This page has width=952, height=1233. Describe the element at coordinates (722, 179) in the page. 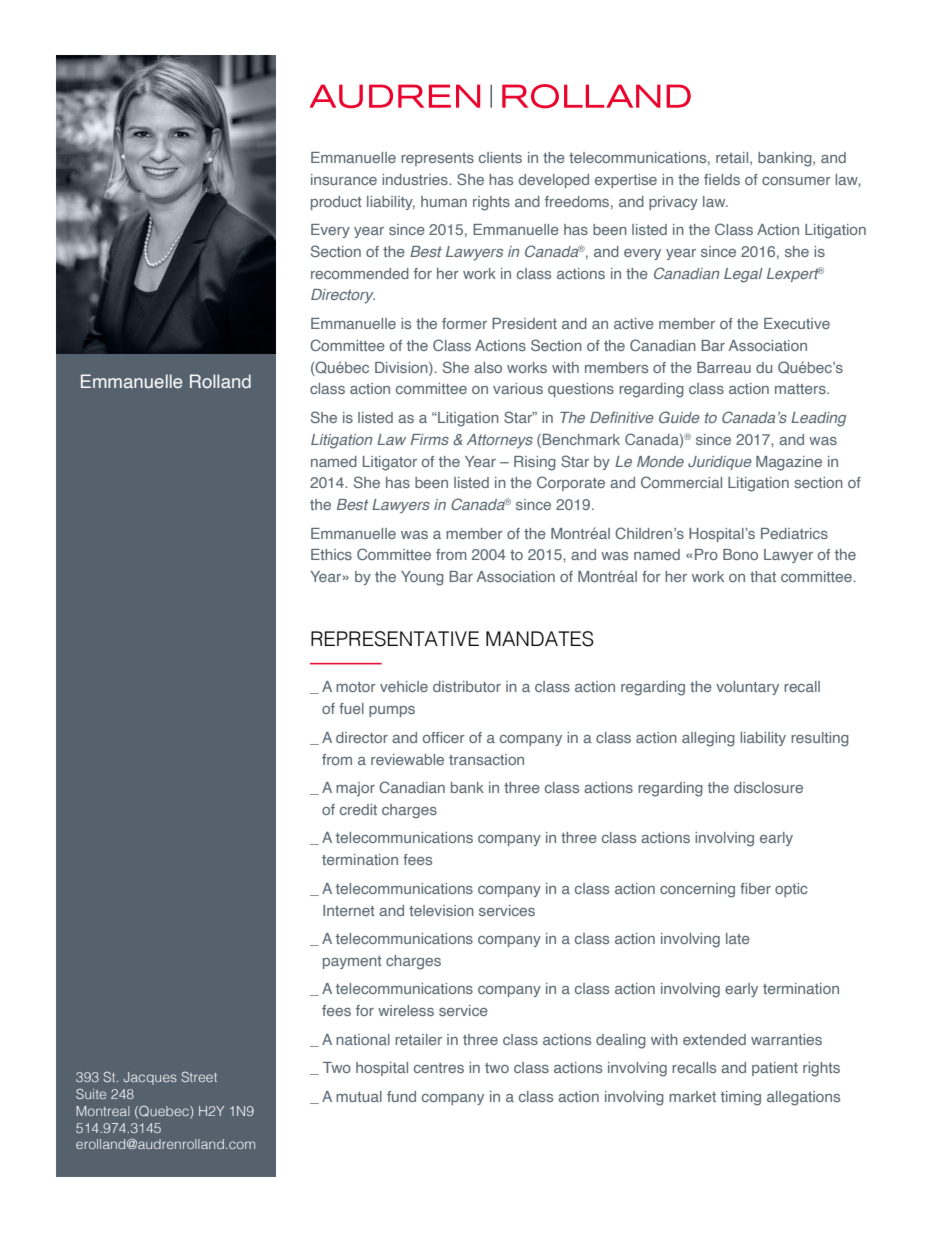

I see `fields` at that location.
